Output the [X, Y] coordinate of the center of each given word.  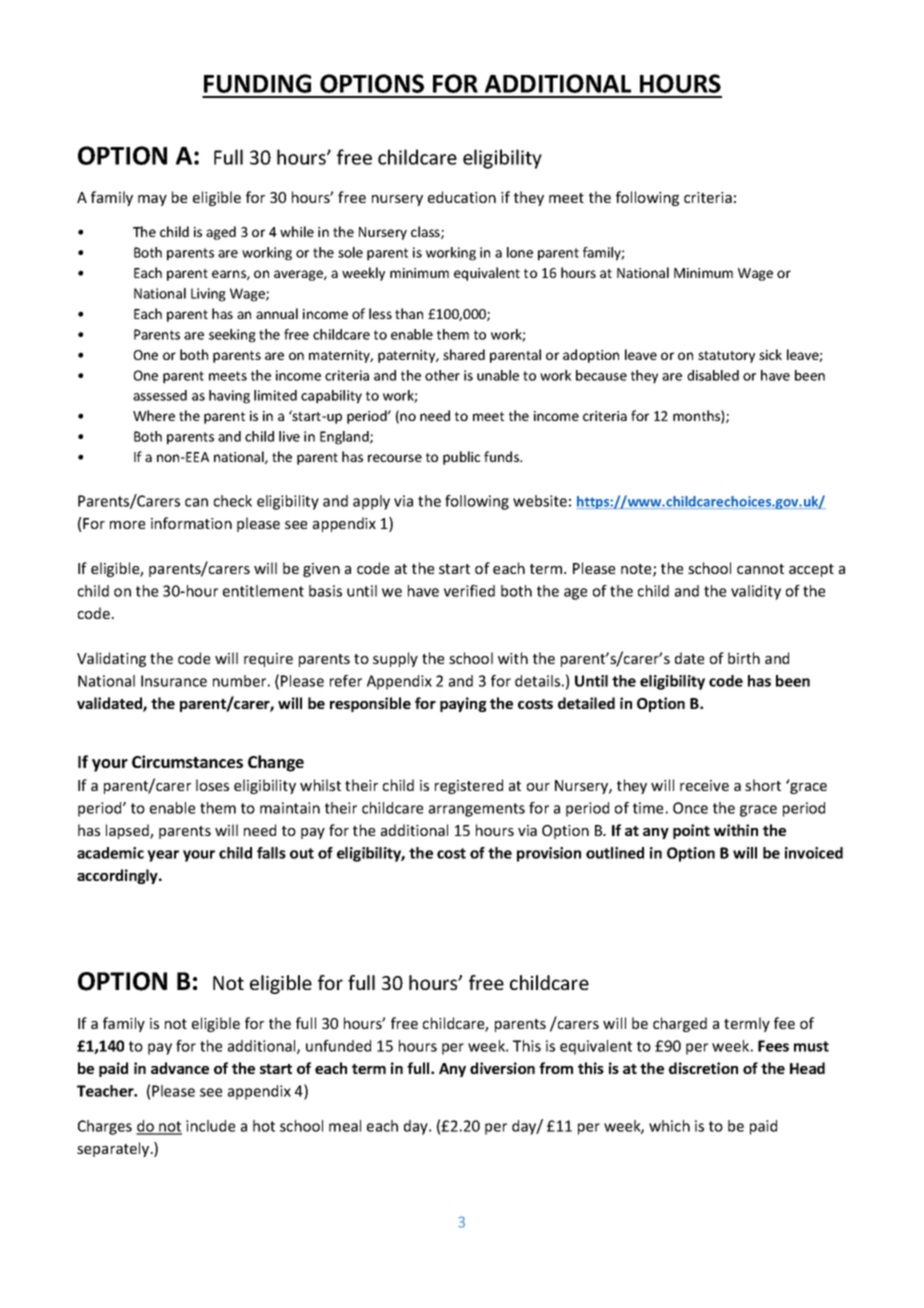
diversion [502, 1068]
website [540, 501]
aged [221, 233]
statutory [726, 357]
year [163, 856]
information [191, 523]
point [691, 831]
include [210, 1126]
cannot [760, 569]
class [426, 232]
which [669, 1126]
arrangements [477, 810]
